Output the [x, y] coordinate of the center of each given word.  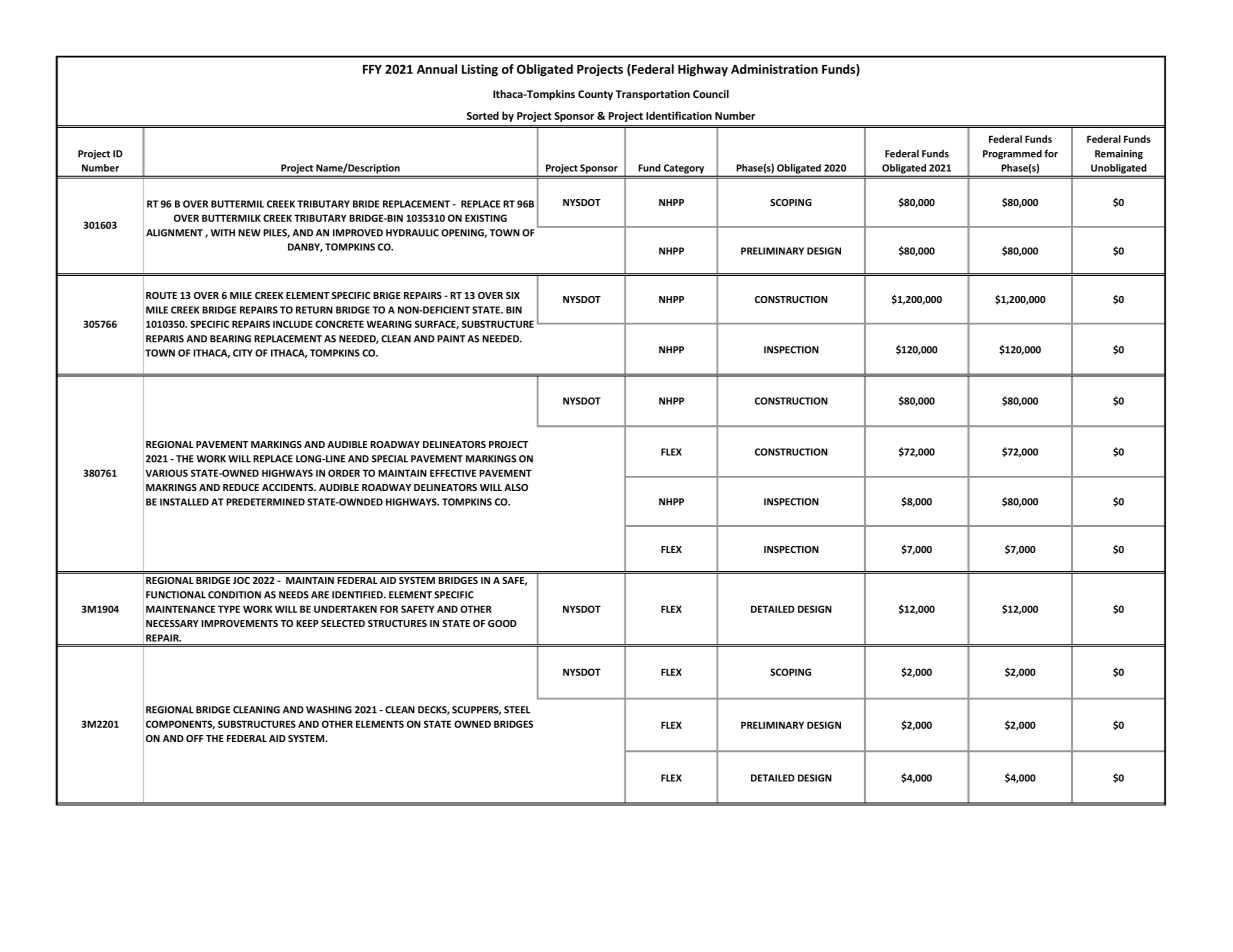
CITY [243, 353]
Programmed [1012, 155]
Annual [437, 69]
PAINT [451, 339]
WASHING [329, 710]
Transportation [653, 95]
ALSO [516, 487]
